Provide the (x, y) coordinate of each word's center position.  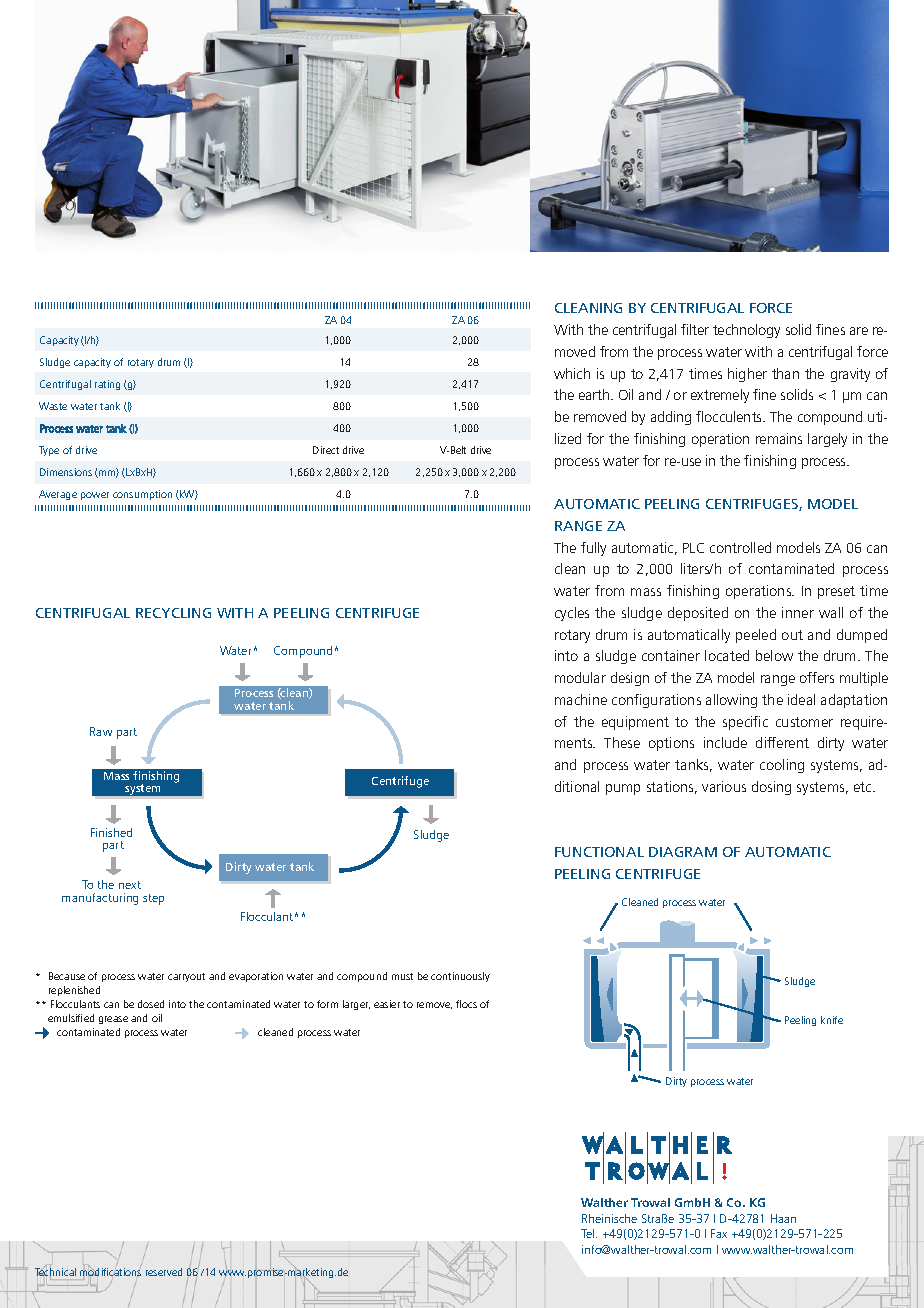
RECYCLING (173, 613)
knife (832, 1020)
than (785, 373)
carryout (186, 977)
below (774, 655)
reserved (164, 1272)
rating (107, 385)
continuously (460, 977)
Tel (589, 1233)
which (572, 373)
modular (580, 677)
